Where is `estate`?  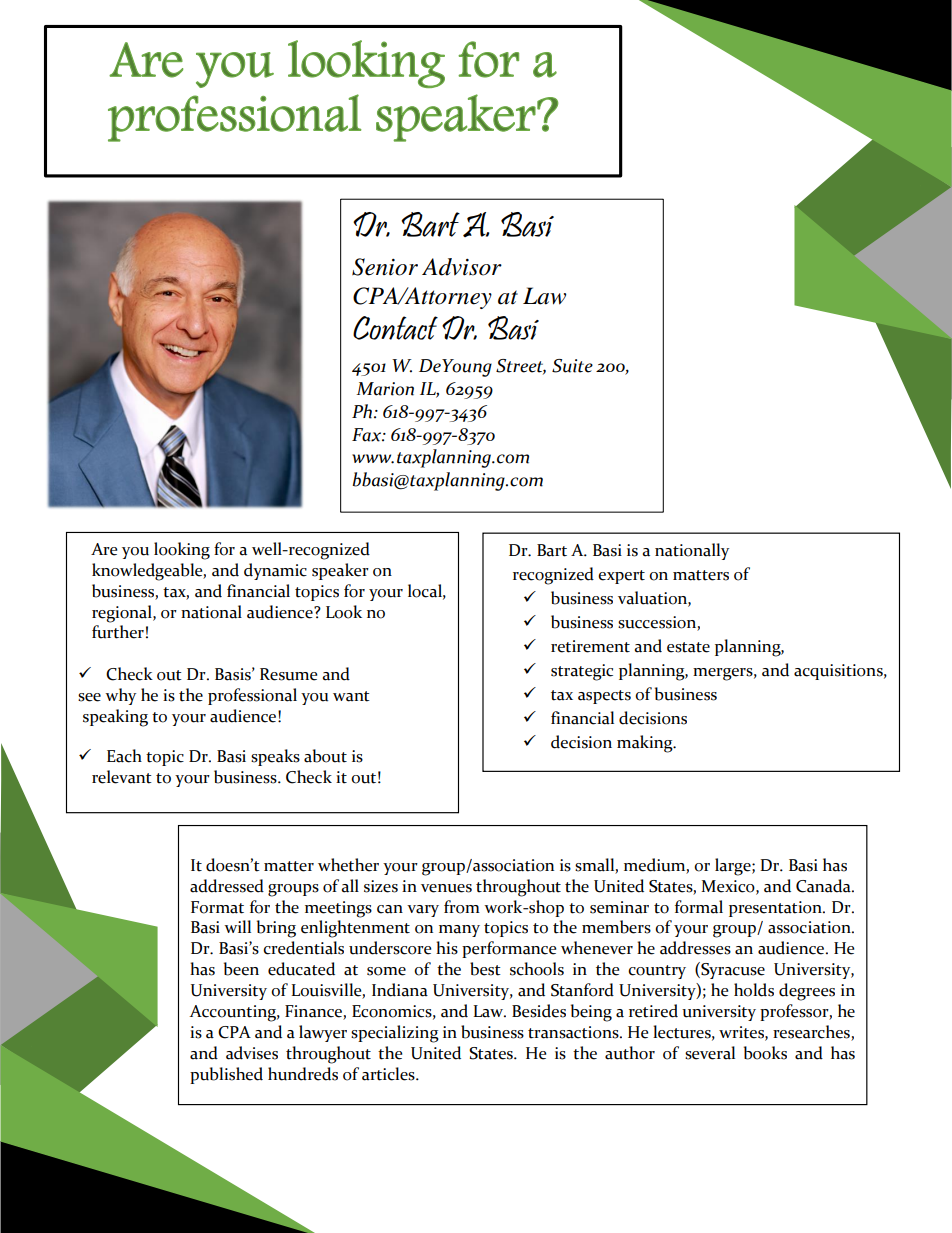 estate is located at coordinates (688, 647).
